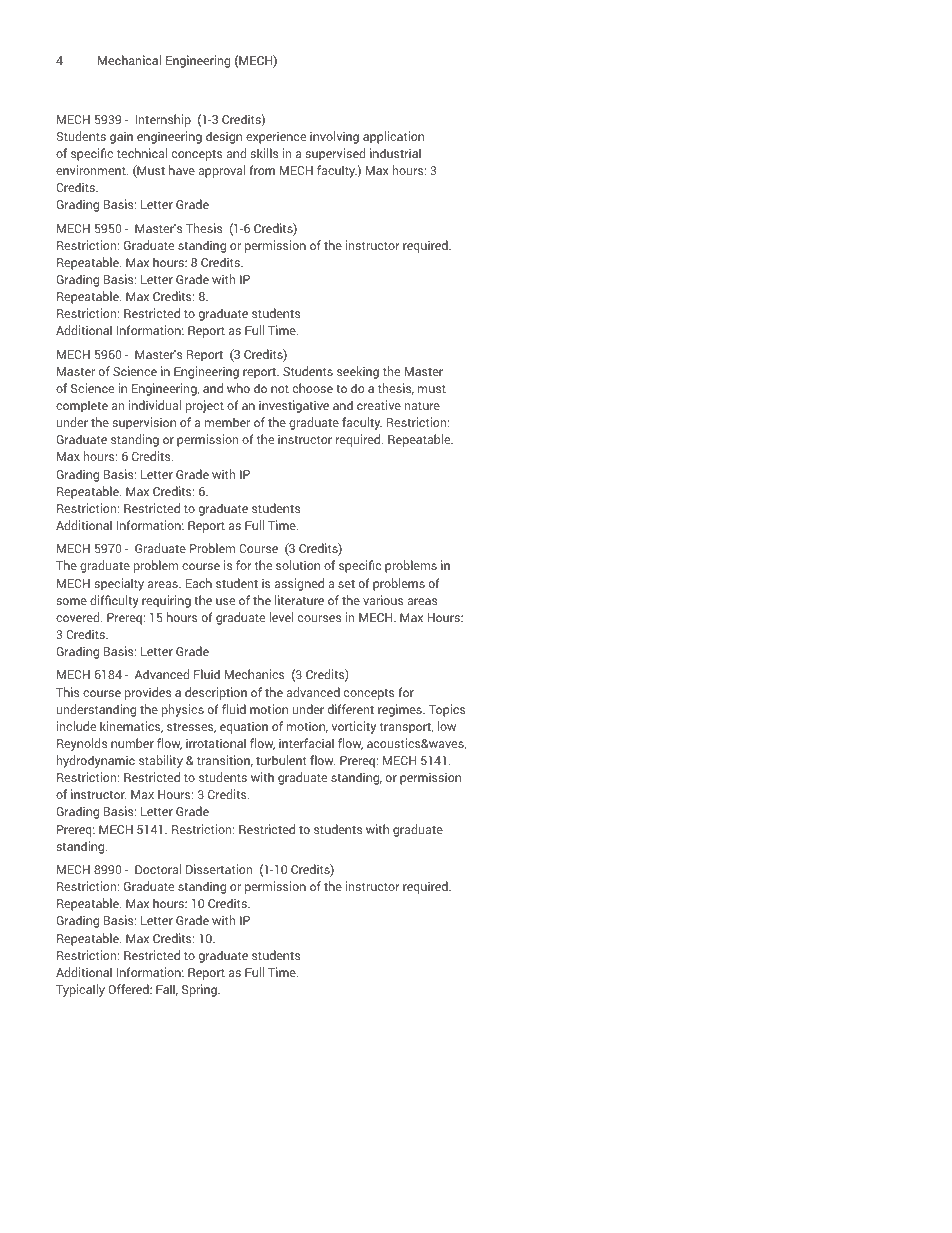  I want to click on skills, so click(264, 153).
